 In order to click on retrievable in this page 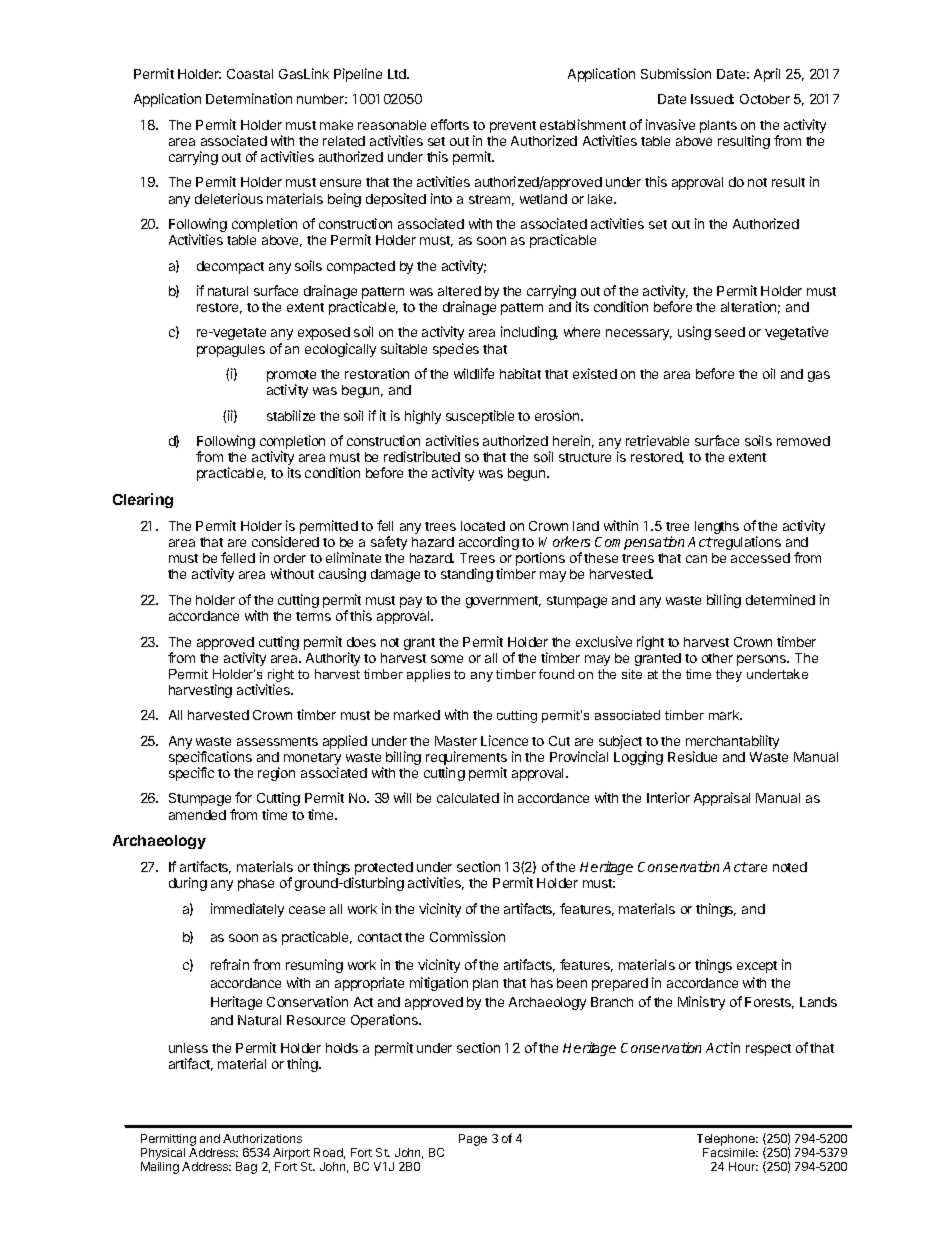, I will do `click(657, 440)`.
